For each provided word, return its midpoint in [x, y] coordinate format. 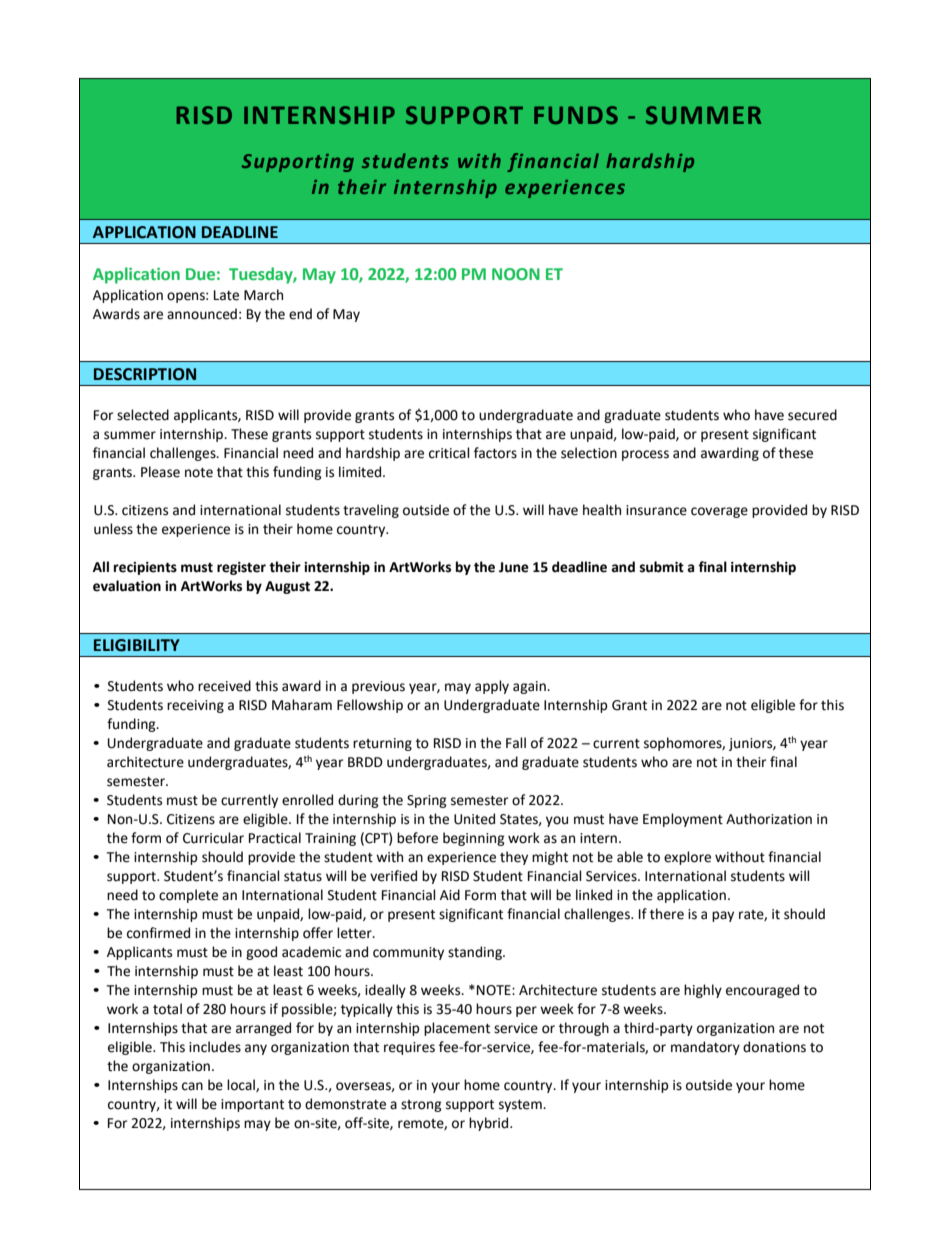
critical [449, 453]
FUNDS [576, 115]
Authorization [769, 819]
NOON [516, 274]
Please [160, 472]
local [242, 1085]
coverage [719, 512]
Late [226, 295]
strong [421, 1106]
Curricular [213, 838]
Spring [427, 801]
